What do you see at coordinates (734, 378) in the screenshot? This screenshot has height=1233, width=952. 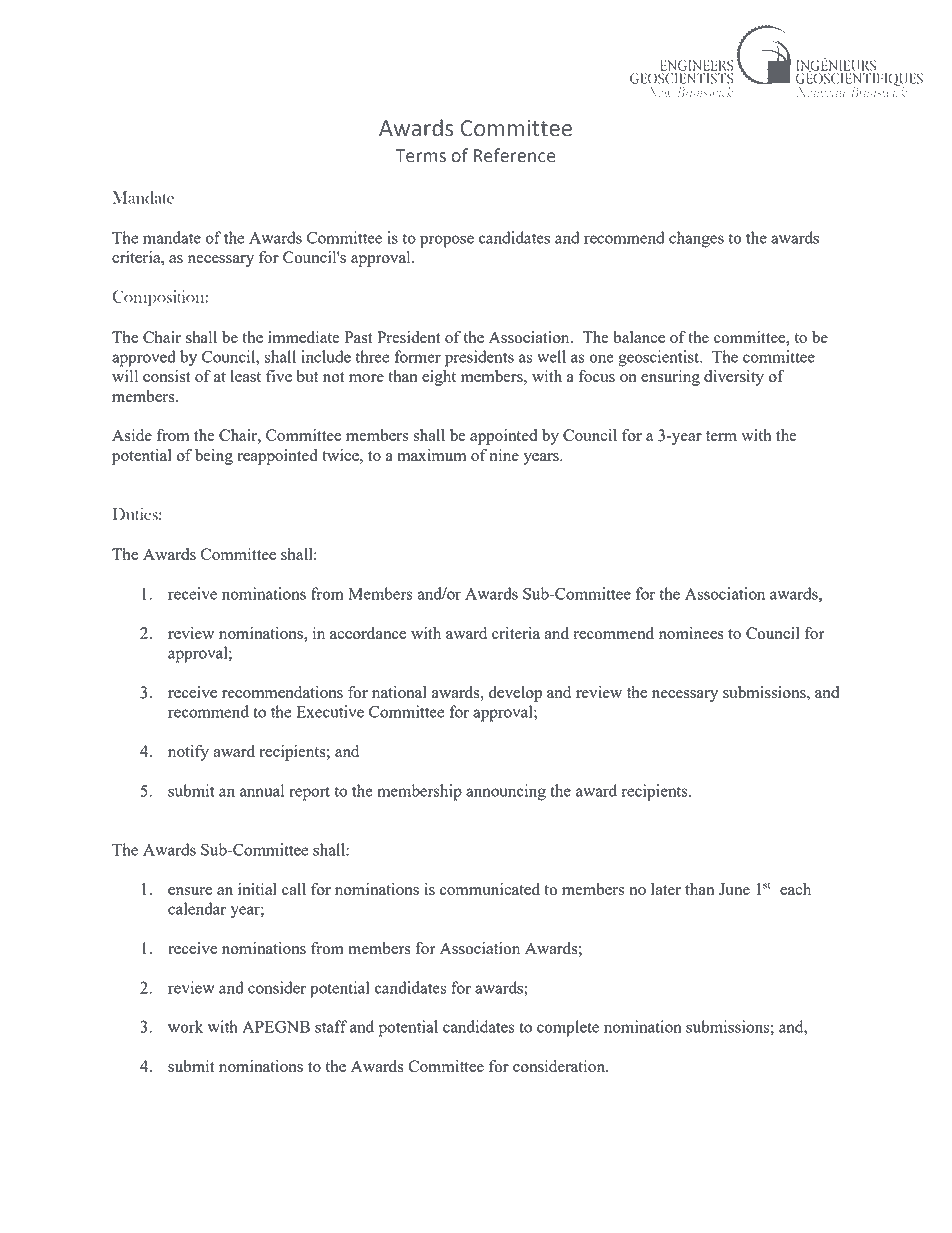 I see `diversity` at bounding box center [734, 378].
